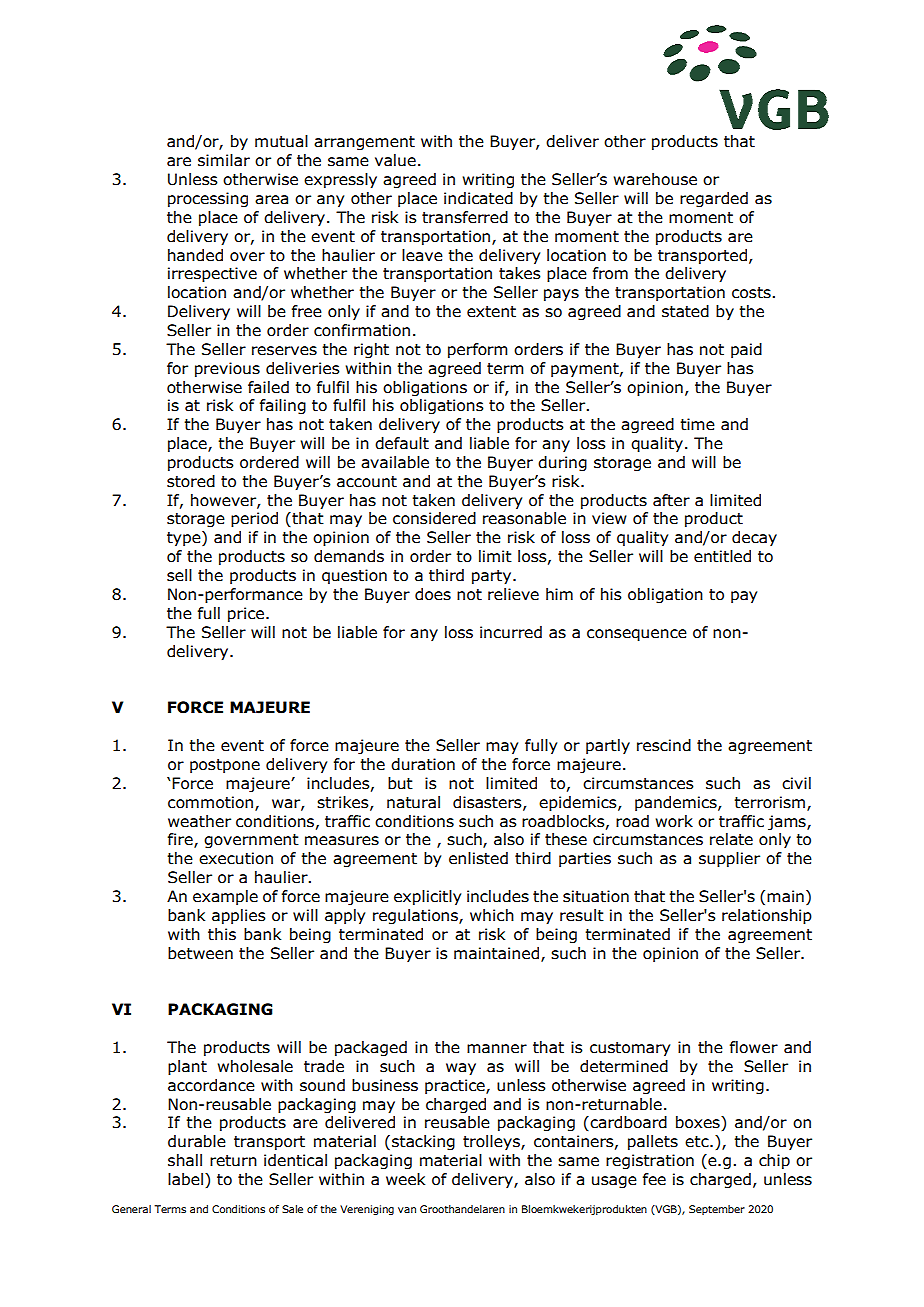 The height and width of the image is (1307, 924). What do you see at coordinates (187, 1180) in the image?
I see `label` at bounding box center [187, 1180].
